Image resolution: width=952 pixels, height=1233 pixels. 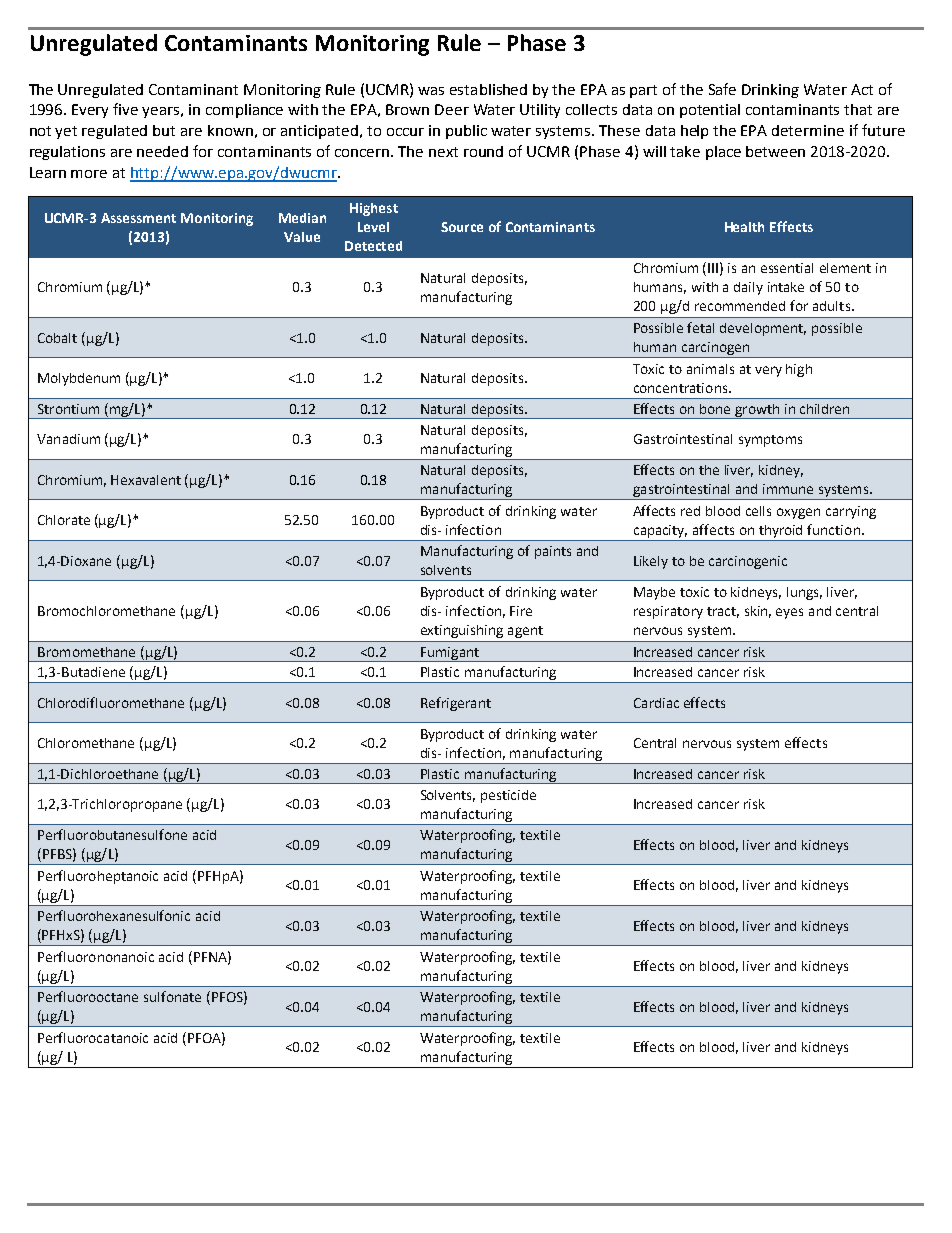 What do you see at coordinates (508, 796) in the image?
I see `pesticide` at bounding box center [508, 796].
